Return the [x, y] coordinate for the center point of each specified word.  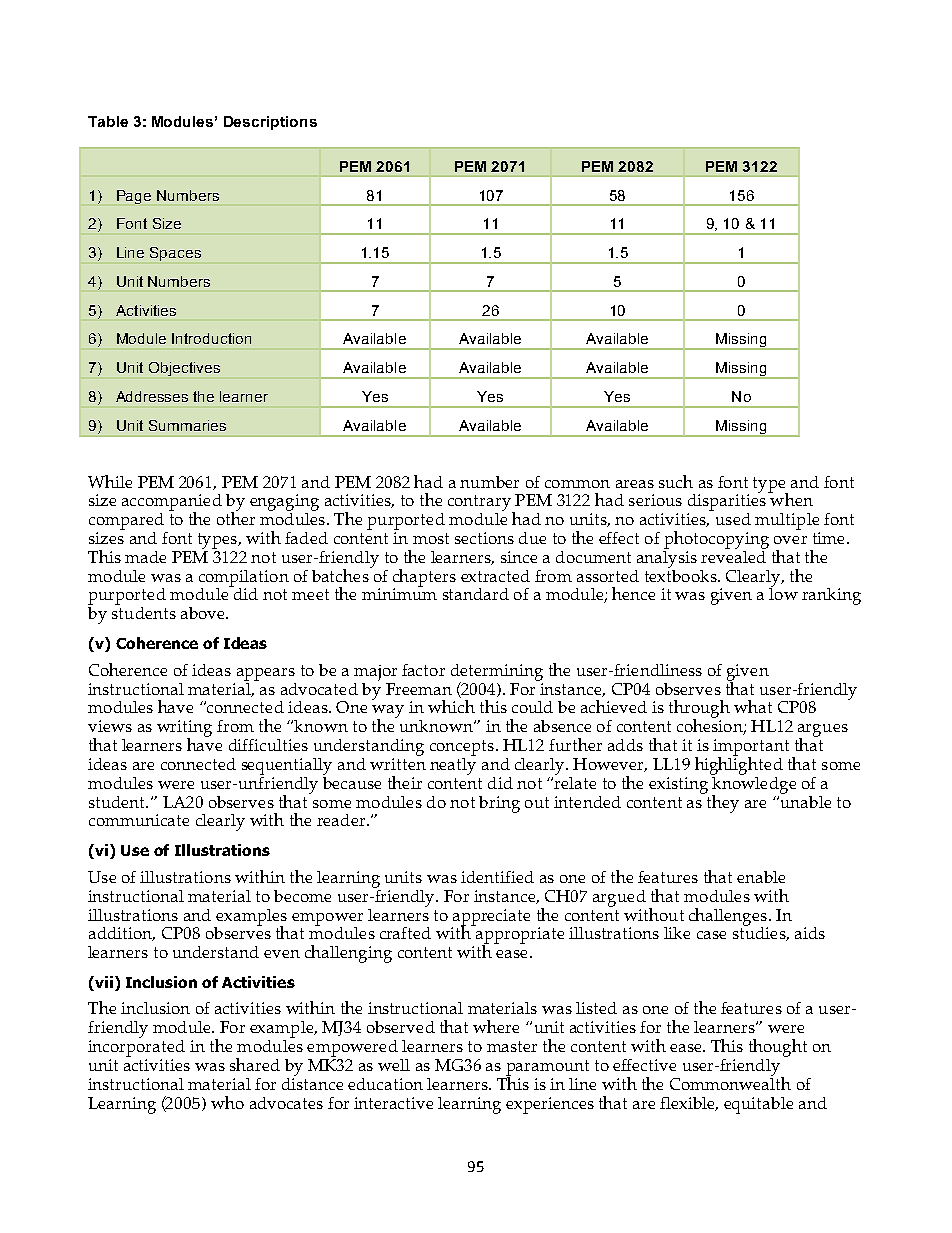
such [676, 481]
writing [184, 729]
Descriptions [270, 123]
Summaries [187, 425]
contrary [480, 504]
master [512, 1046]
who [227, 1102]
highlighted [739, 765]
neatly [453, 765]
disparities [727, 501]
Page [134, 197]
